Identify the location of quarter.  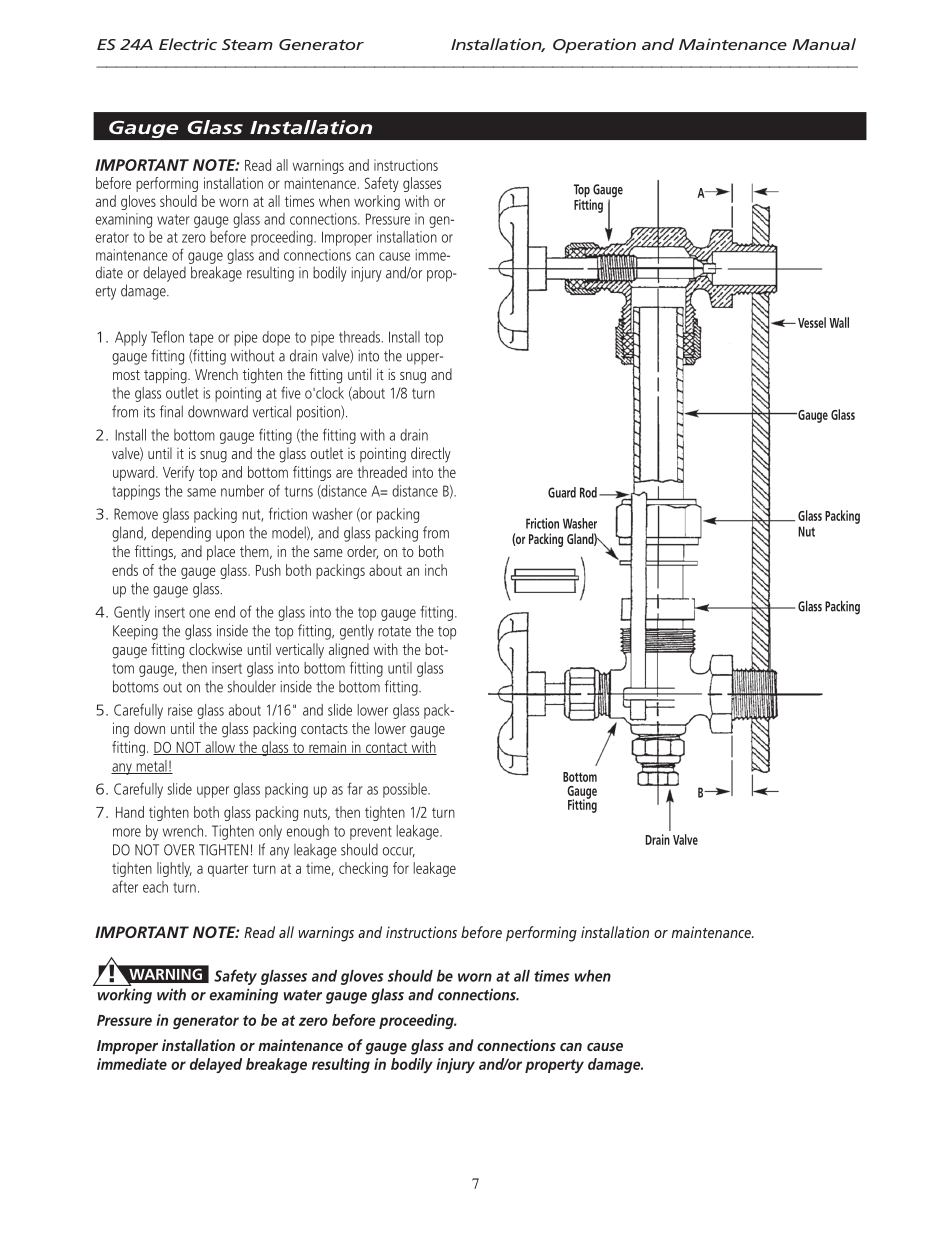
(228, 870).
